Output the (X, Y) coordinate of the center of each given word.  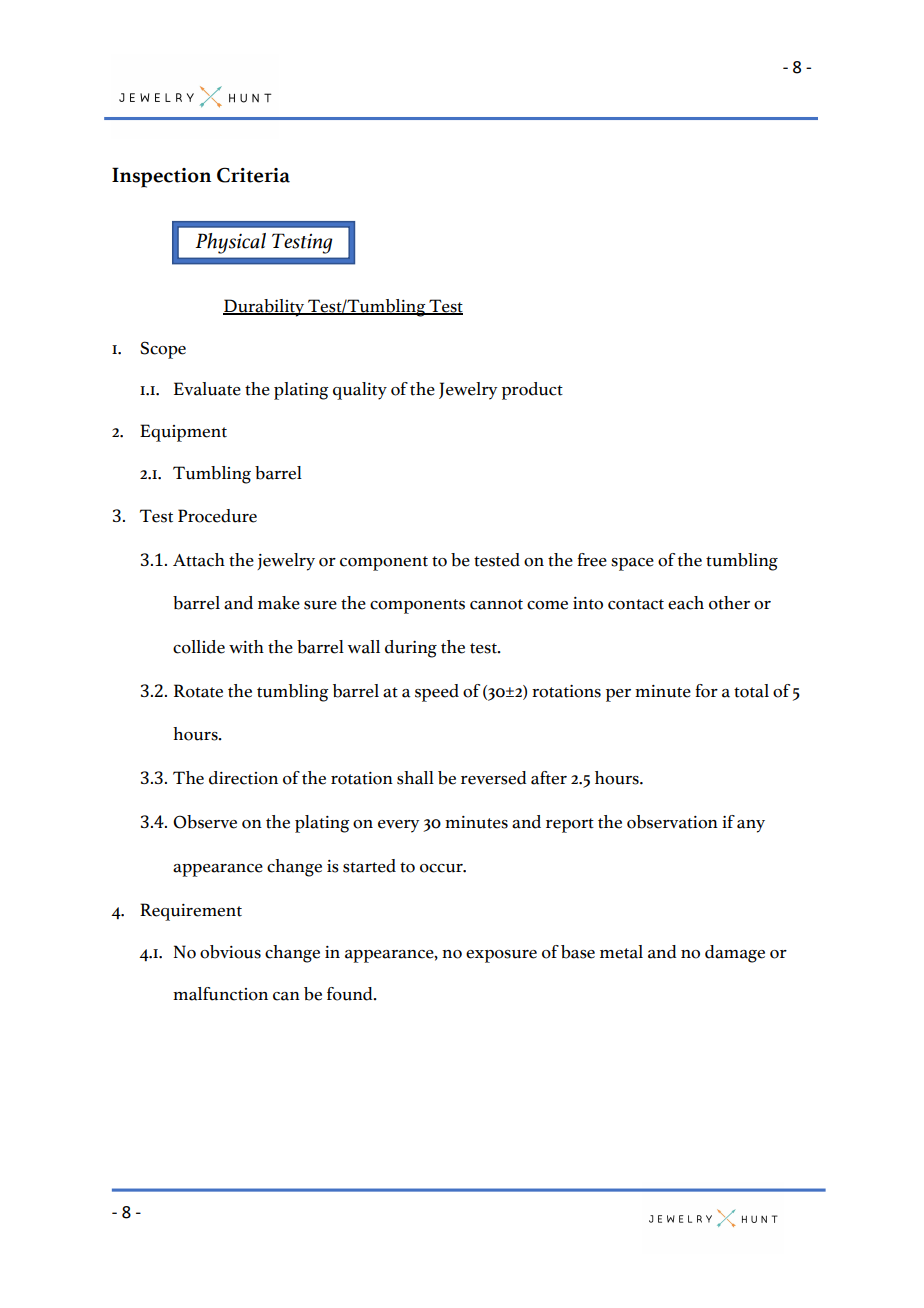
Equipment (183, 433)
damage (735, 954)
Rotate (198, 691)
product (532, 391)
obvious (230, 952)
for (706, 691)
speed (437, 693)
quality (360, 391)
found (351, 994)
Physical (230, 243)
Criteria (253, 175)
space (632, 564)
